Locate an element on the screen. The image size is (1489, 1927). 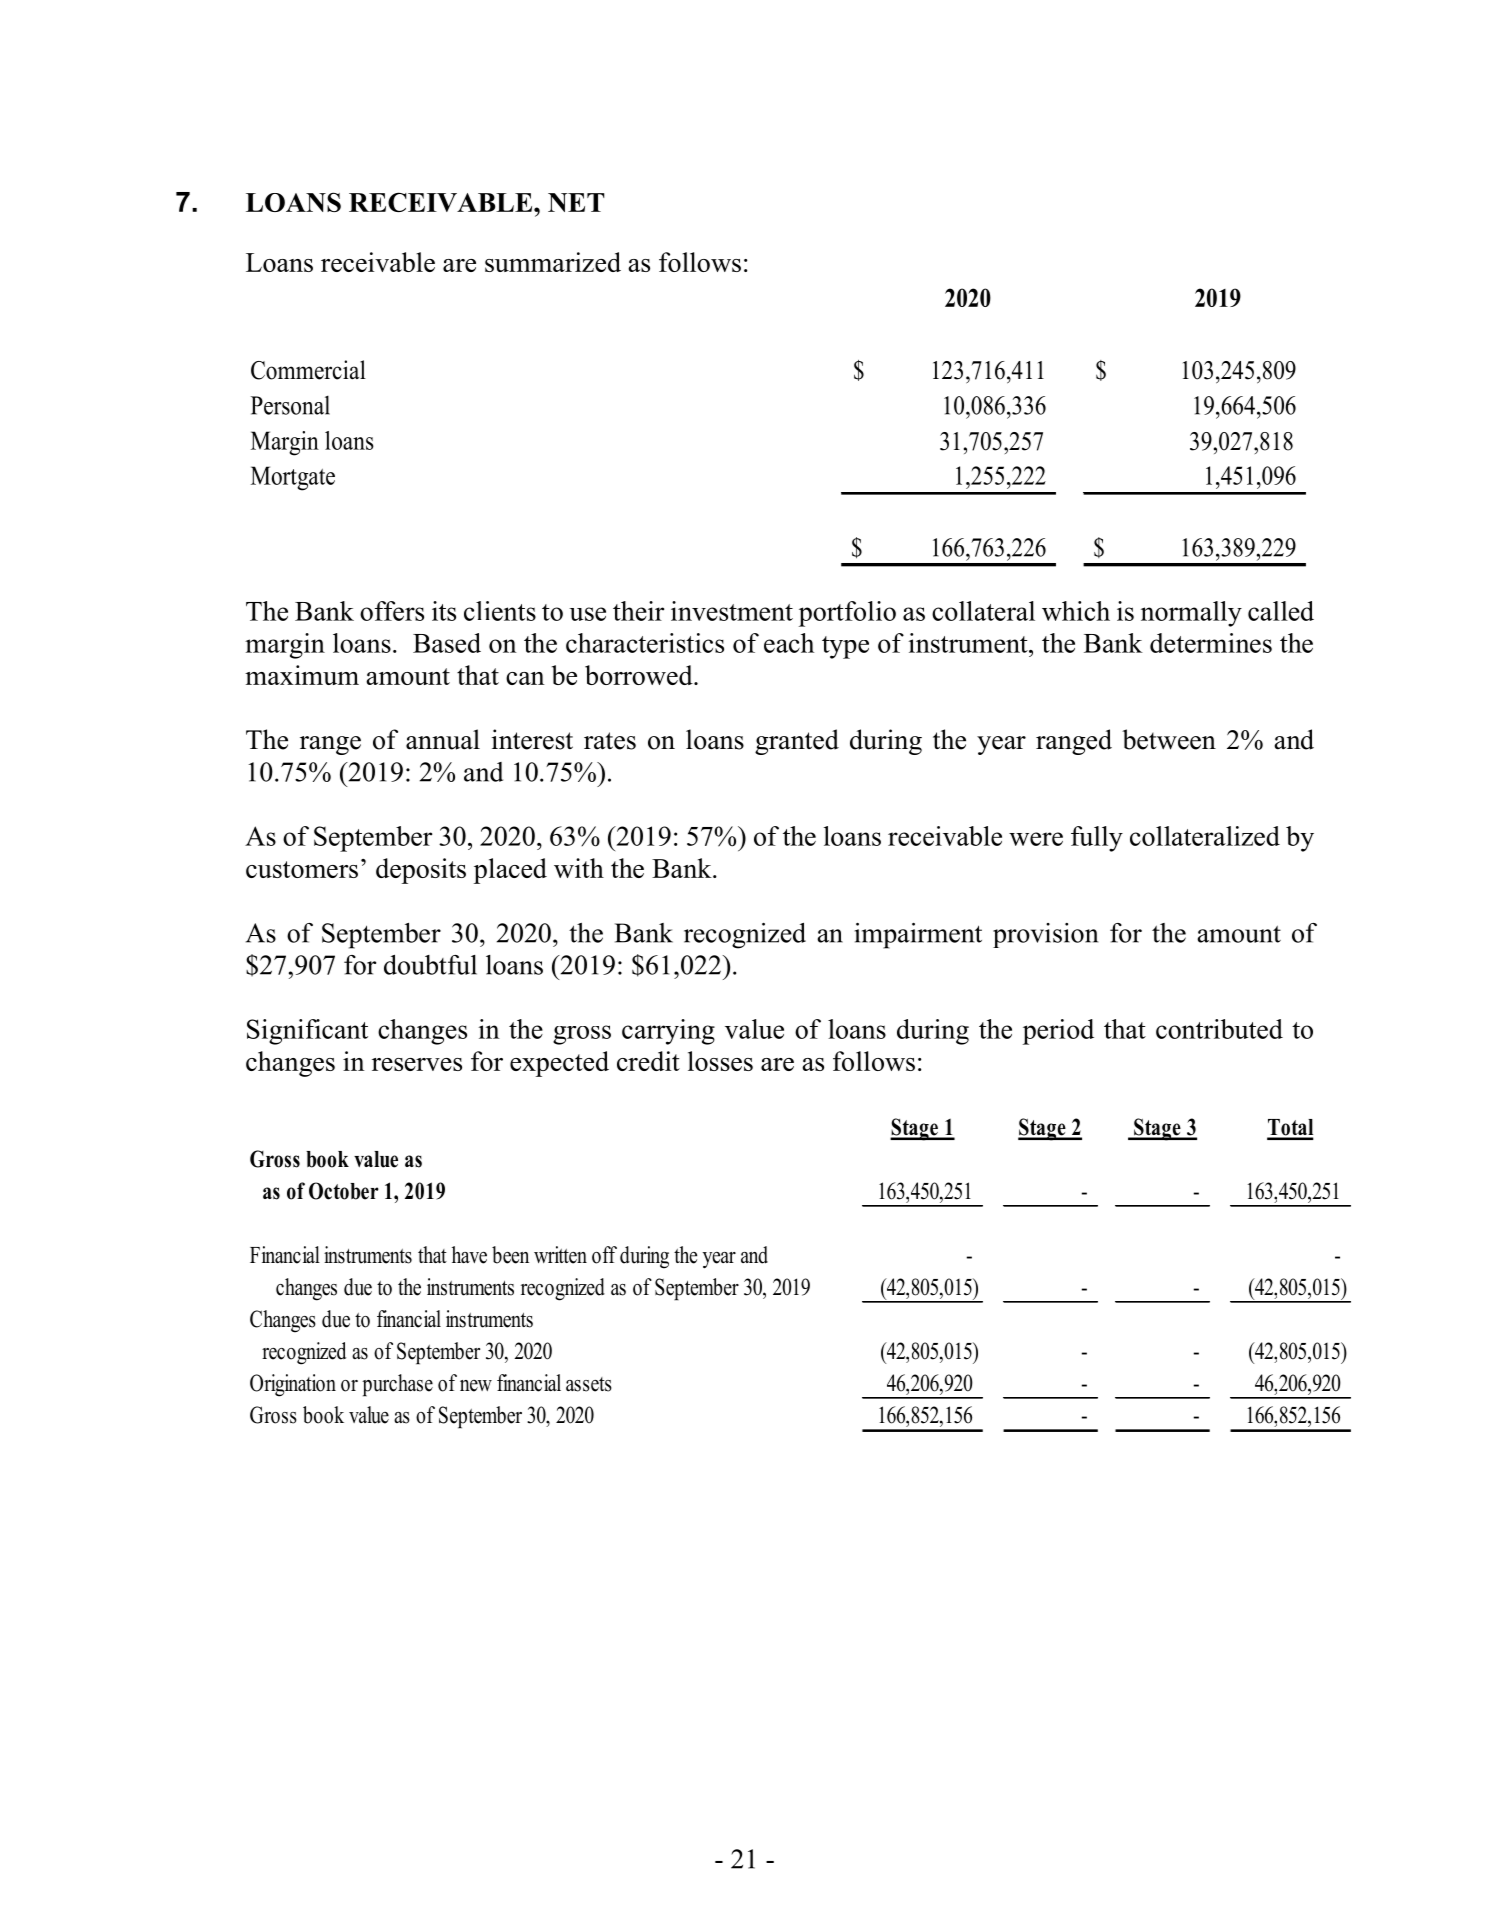
NET is located at coordinates (576, 202).
